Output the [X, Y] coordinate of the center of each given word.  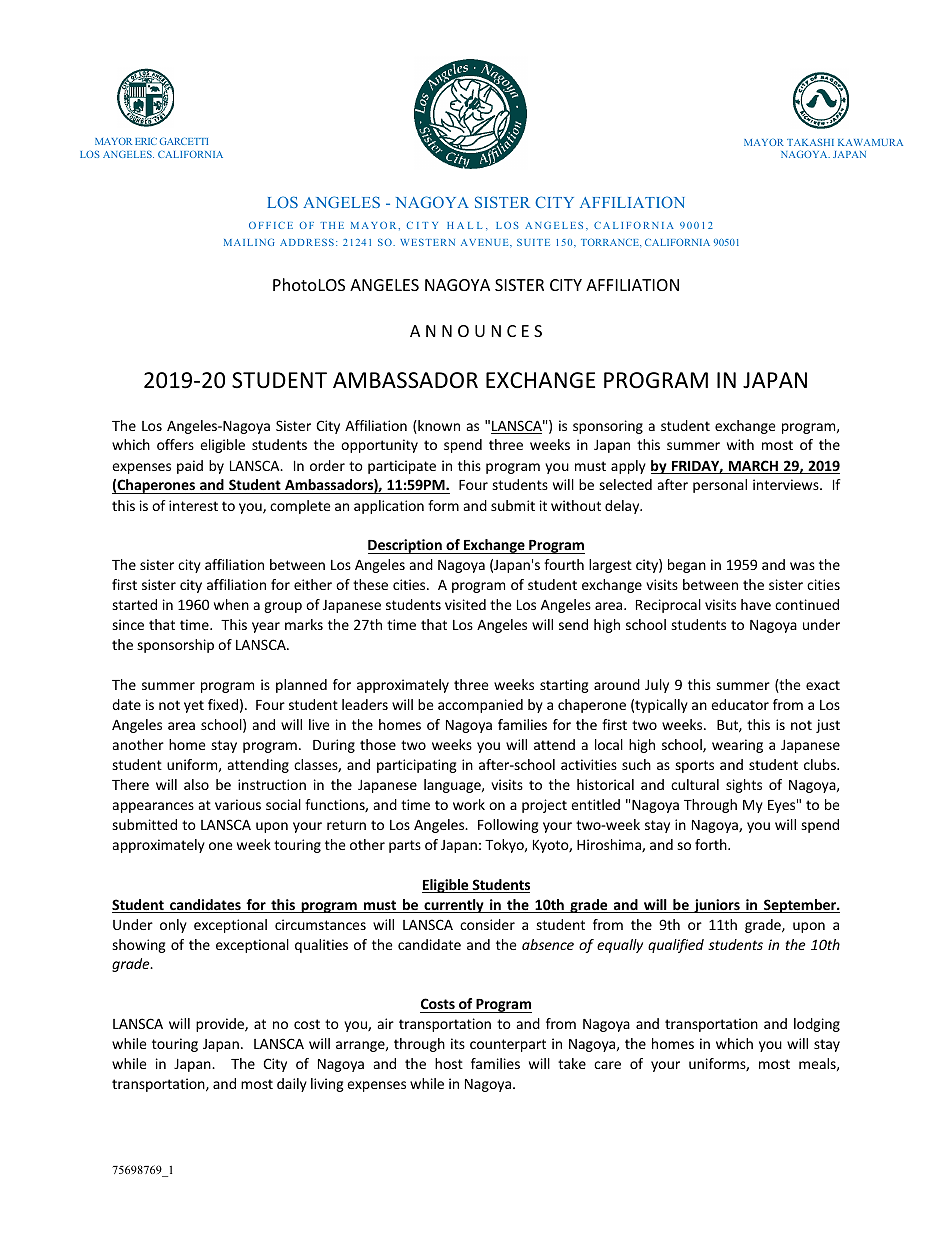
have [756, 604]
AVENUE [486, 242]
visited [465, 604]
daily [292, 1085]
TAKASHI [810, 142]
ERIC [146, 141]
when [231, 604]
